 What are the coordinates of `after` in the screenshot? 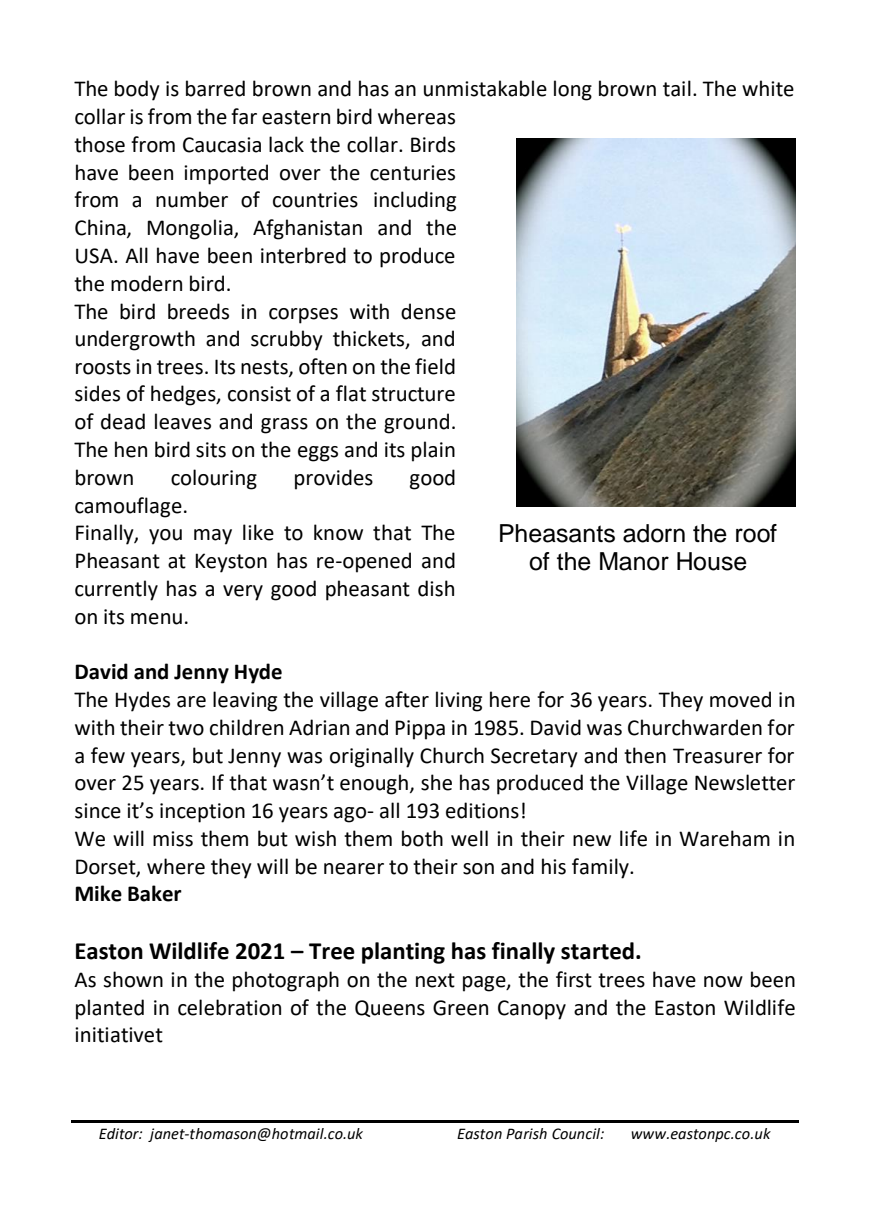 It's located at (407, 699).
